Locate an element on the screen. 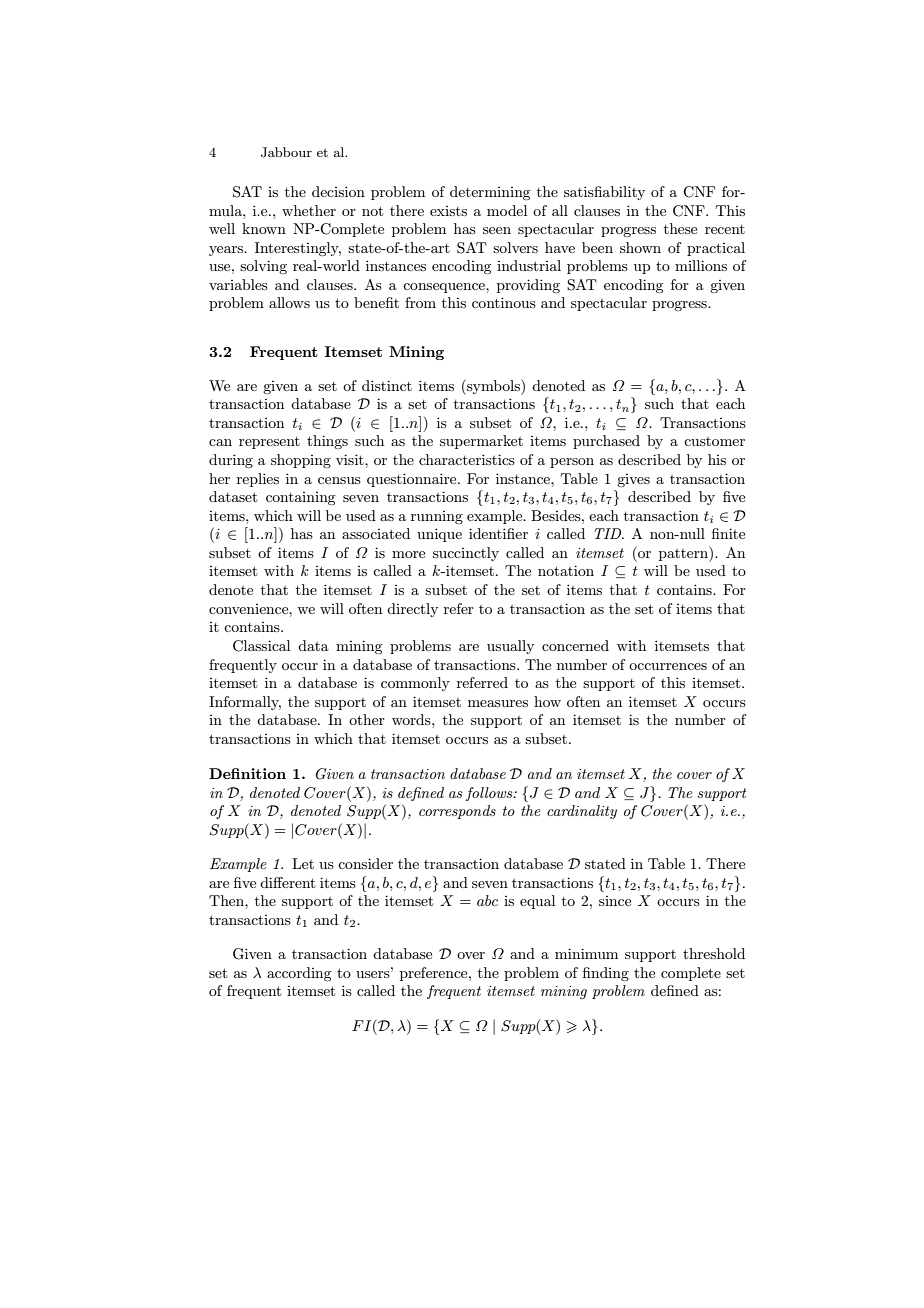 The height and width of the screenshot is (1308, 924). these is located at coordinates (680, 228).
